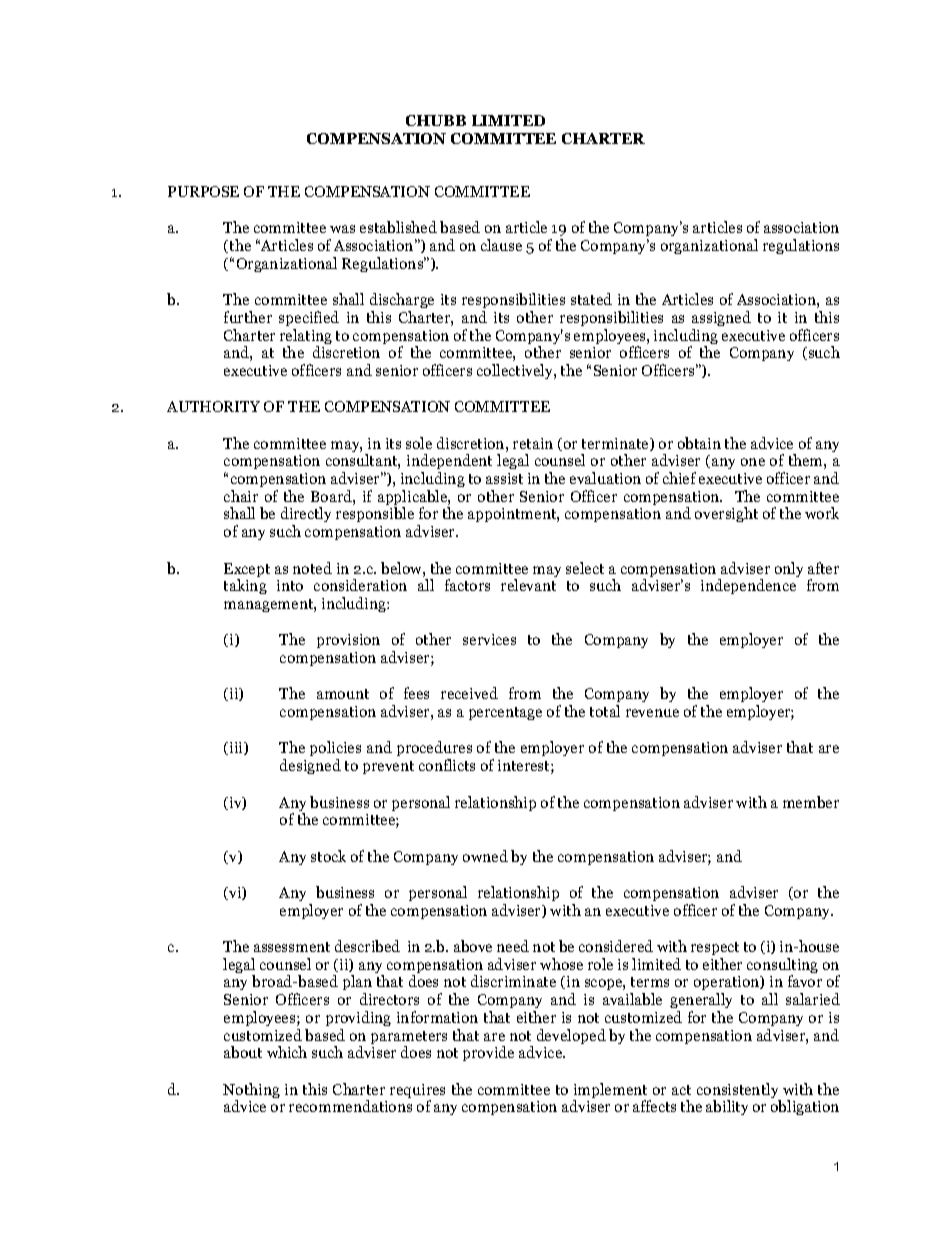 This screenshot has width=952, height=1233. I want to click on clause, so click(501, 245).
